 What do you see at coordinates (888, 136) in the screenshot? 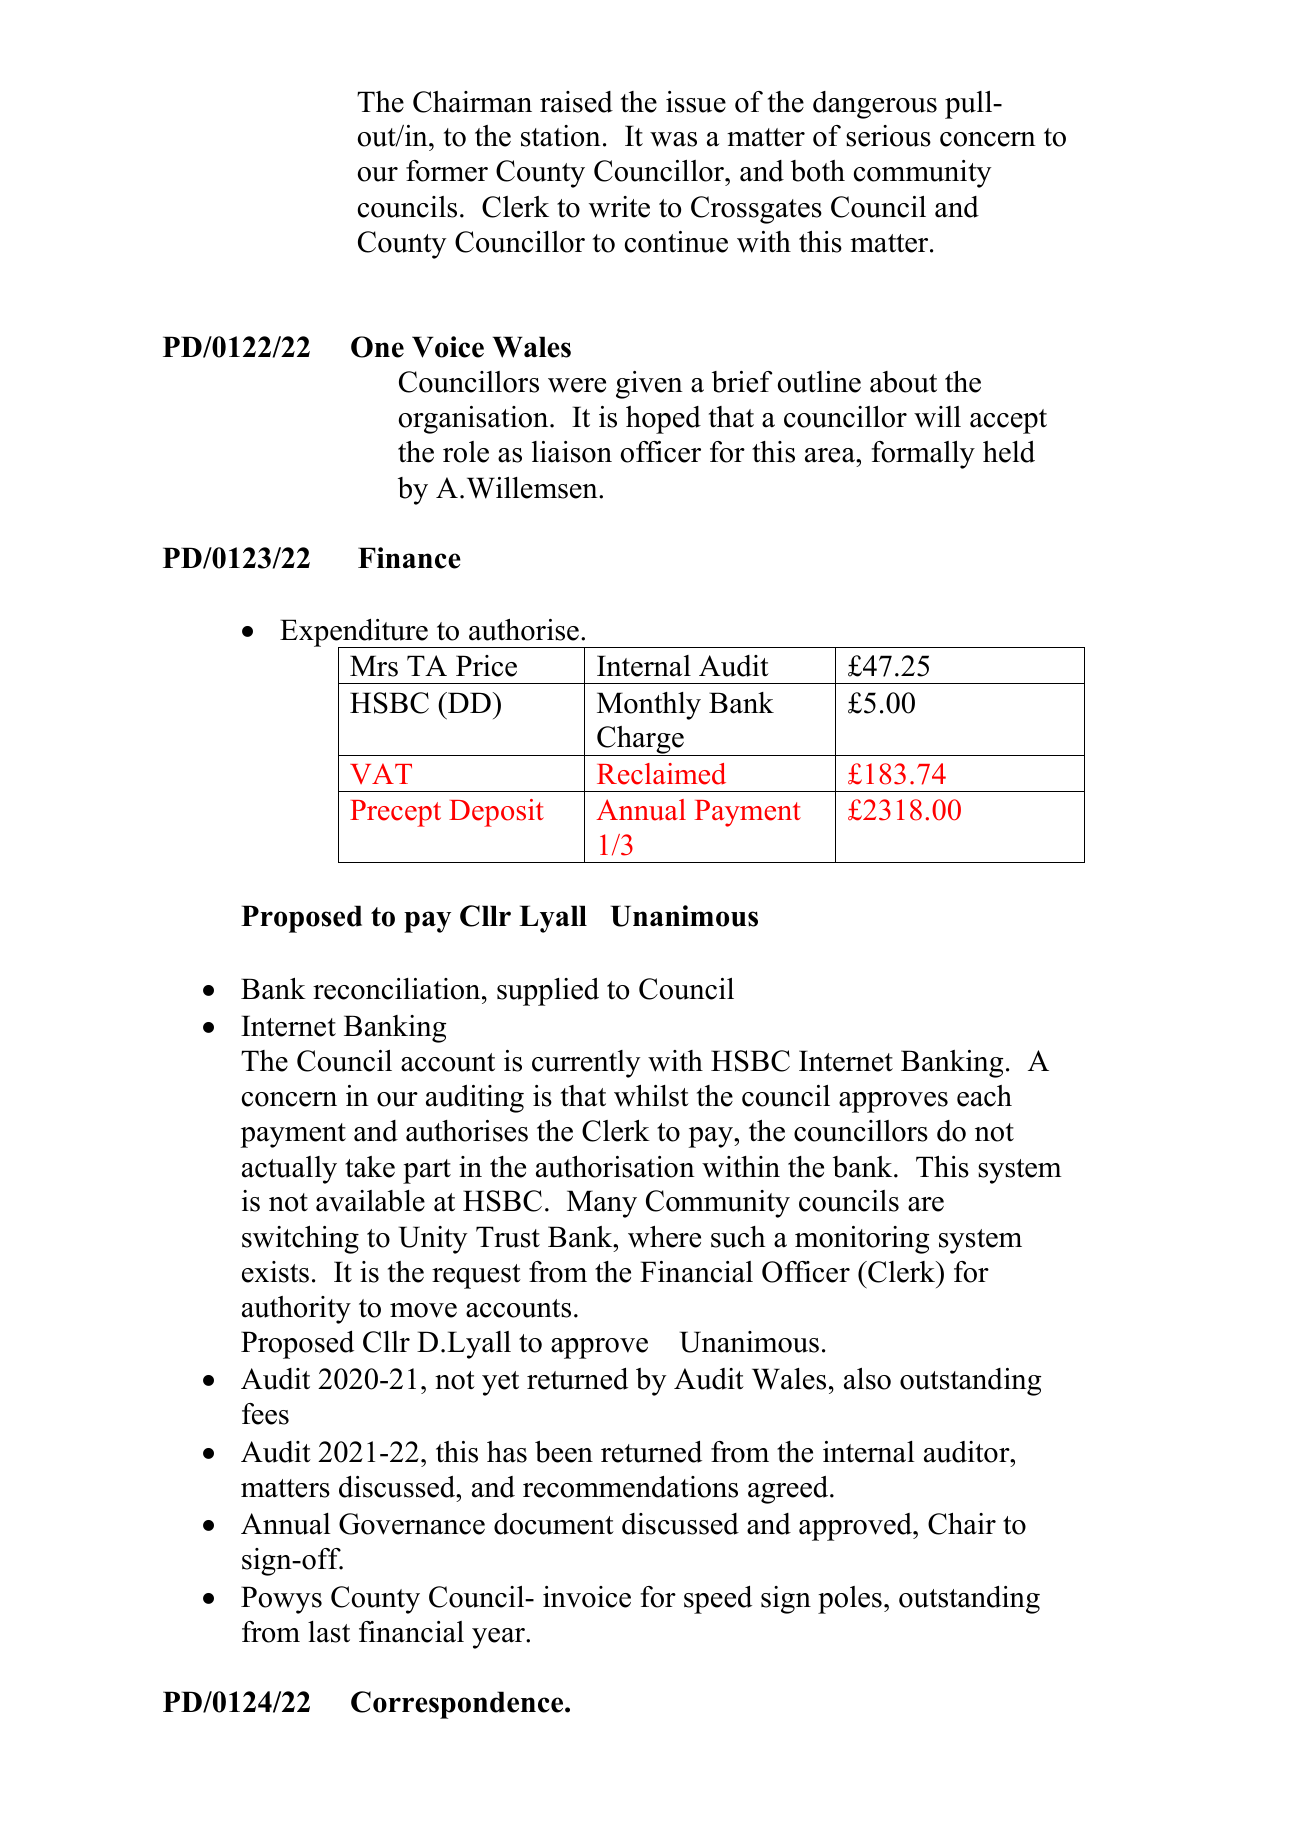
I see `serious` at bounding box center [888, 136].
